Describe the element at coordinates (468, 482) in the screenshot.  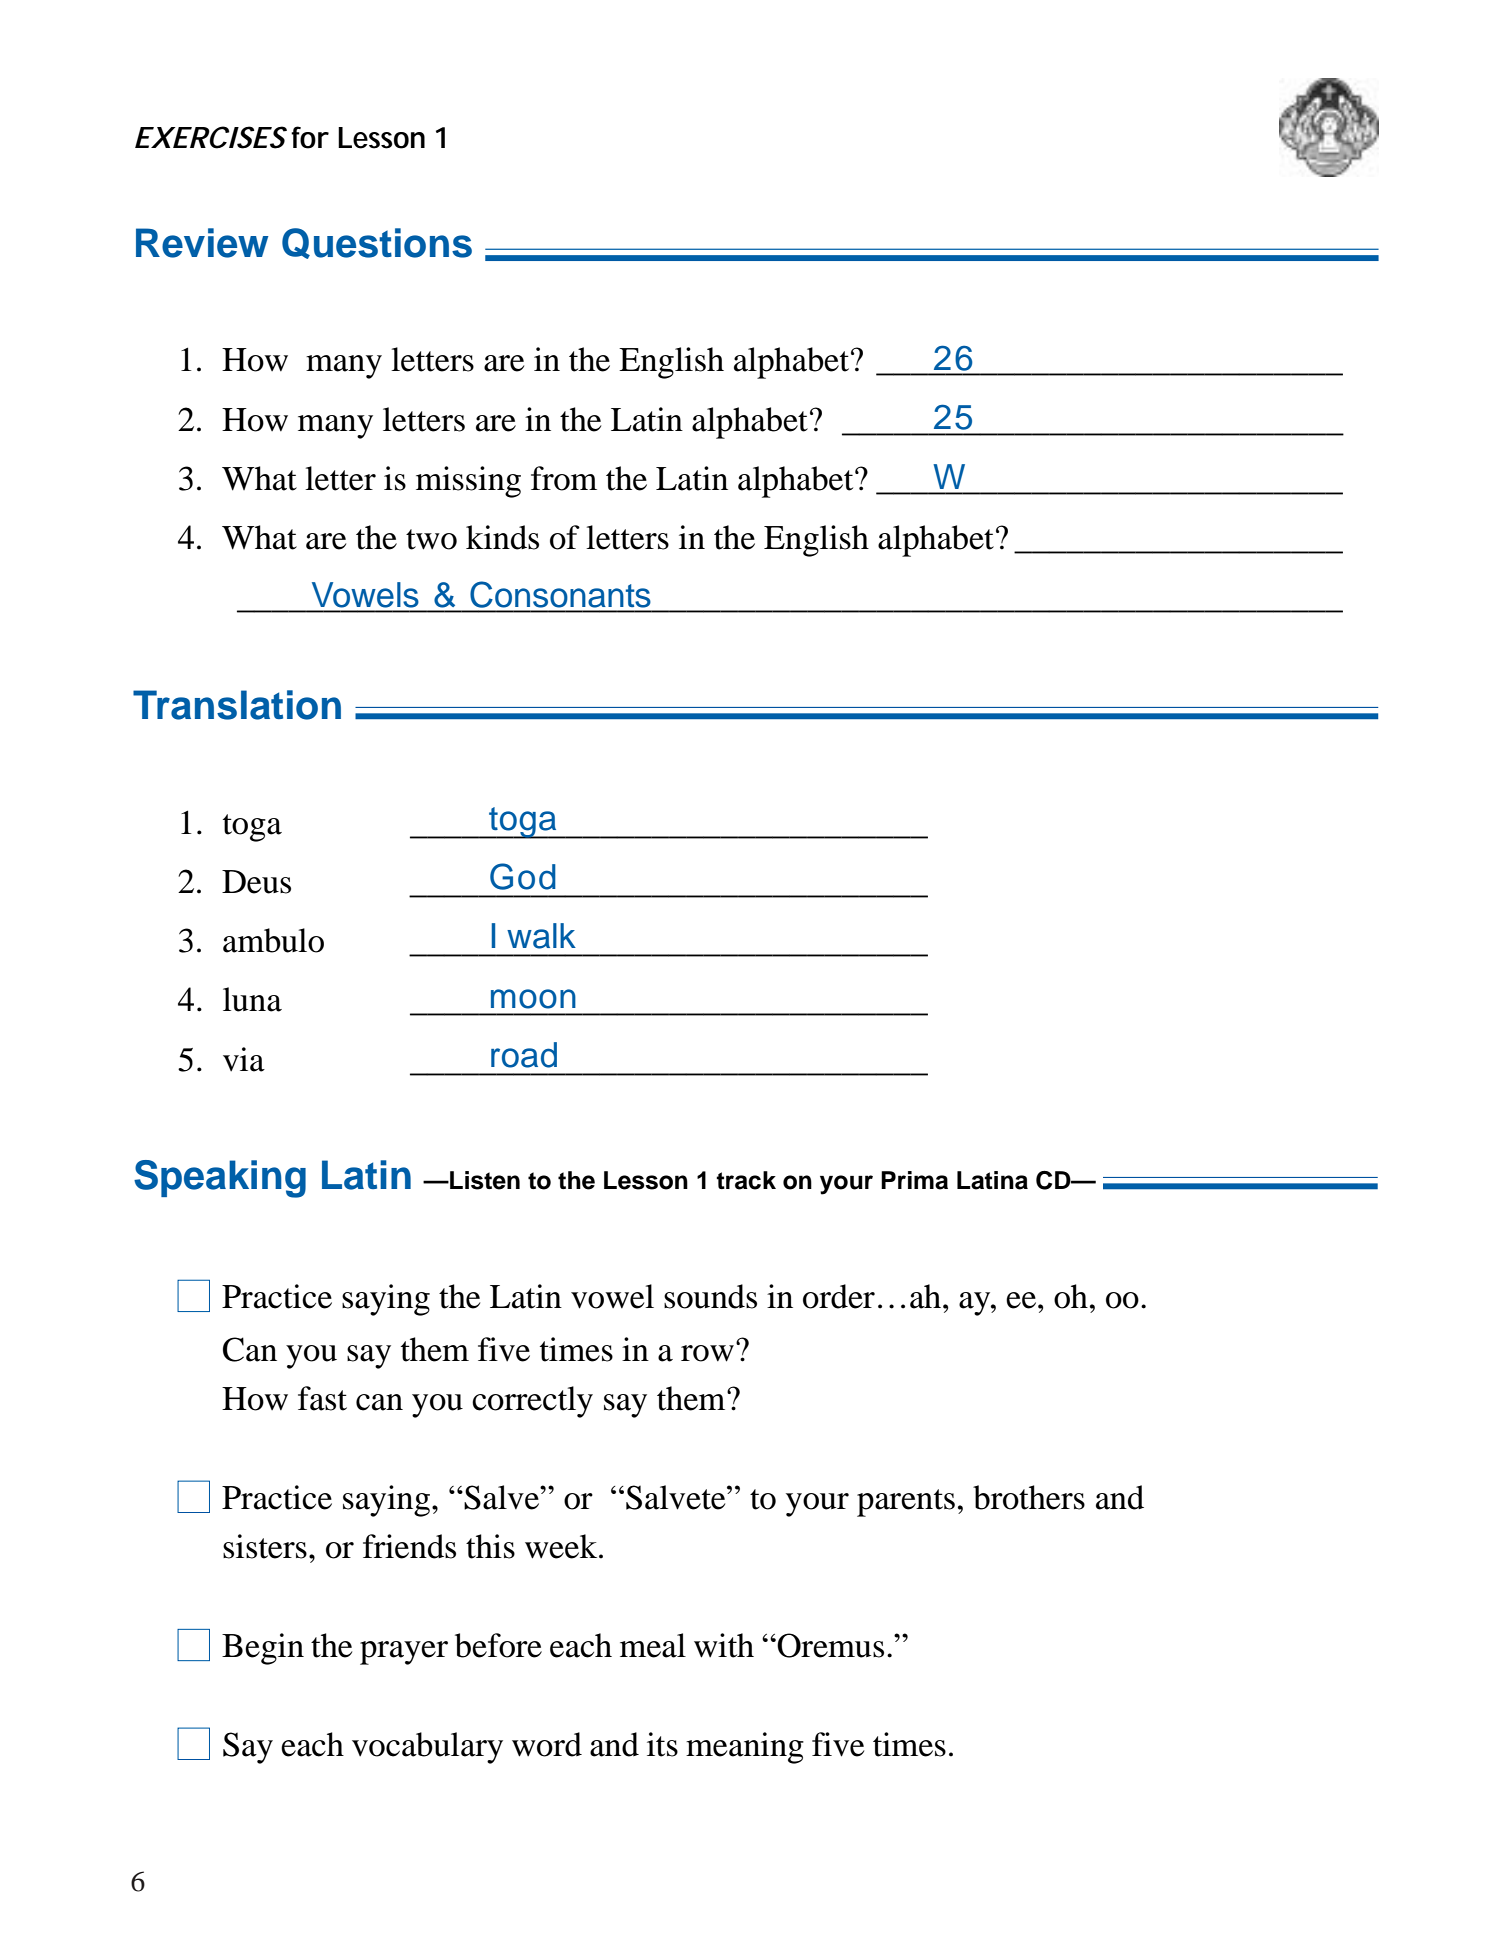
I see `missing` at that location.
